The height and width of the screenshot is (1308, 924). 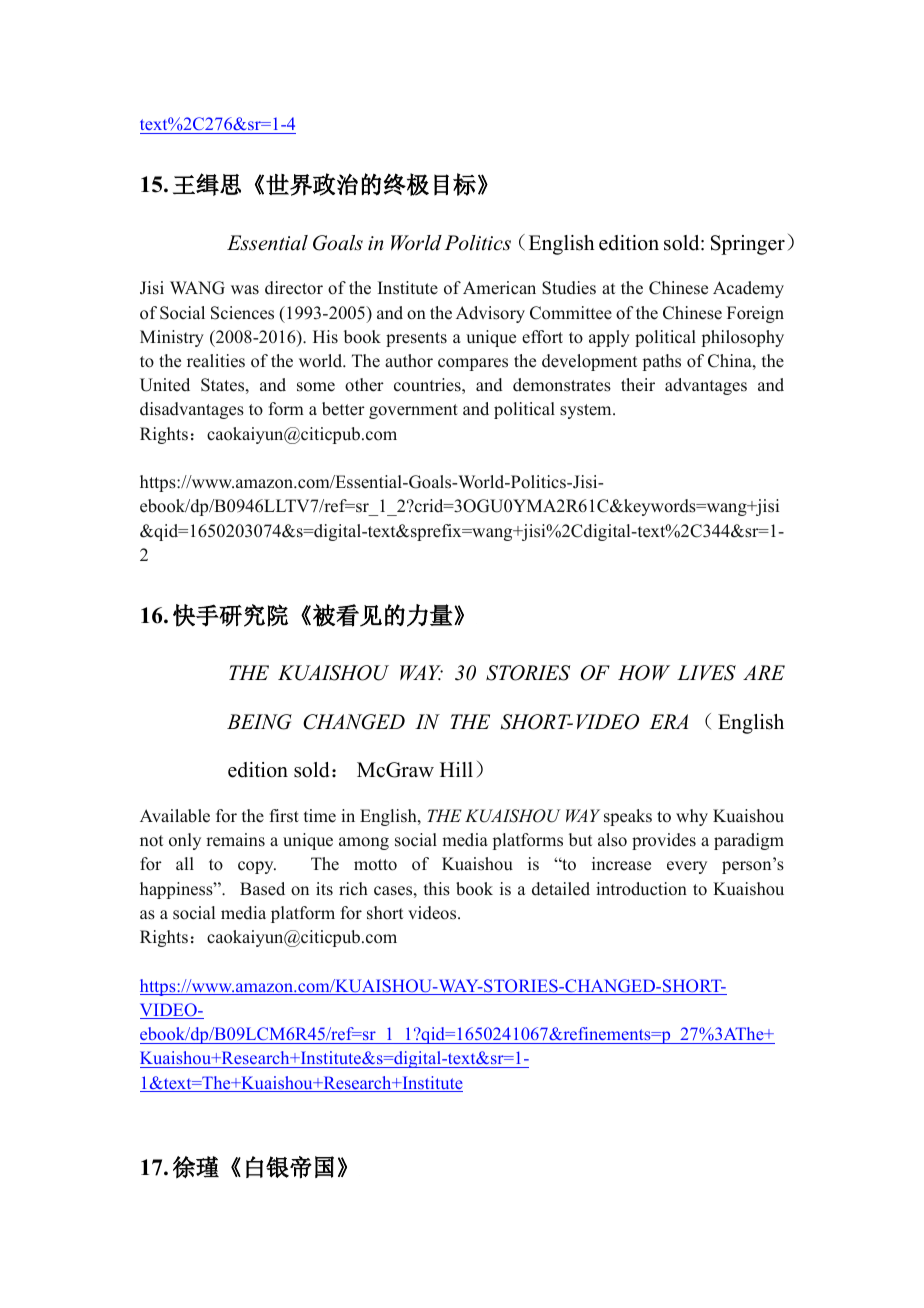 What do you see at coordinates (257, 867) in the screenshot?
I see `copy` at bounding box center [257, 867].
